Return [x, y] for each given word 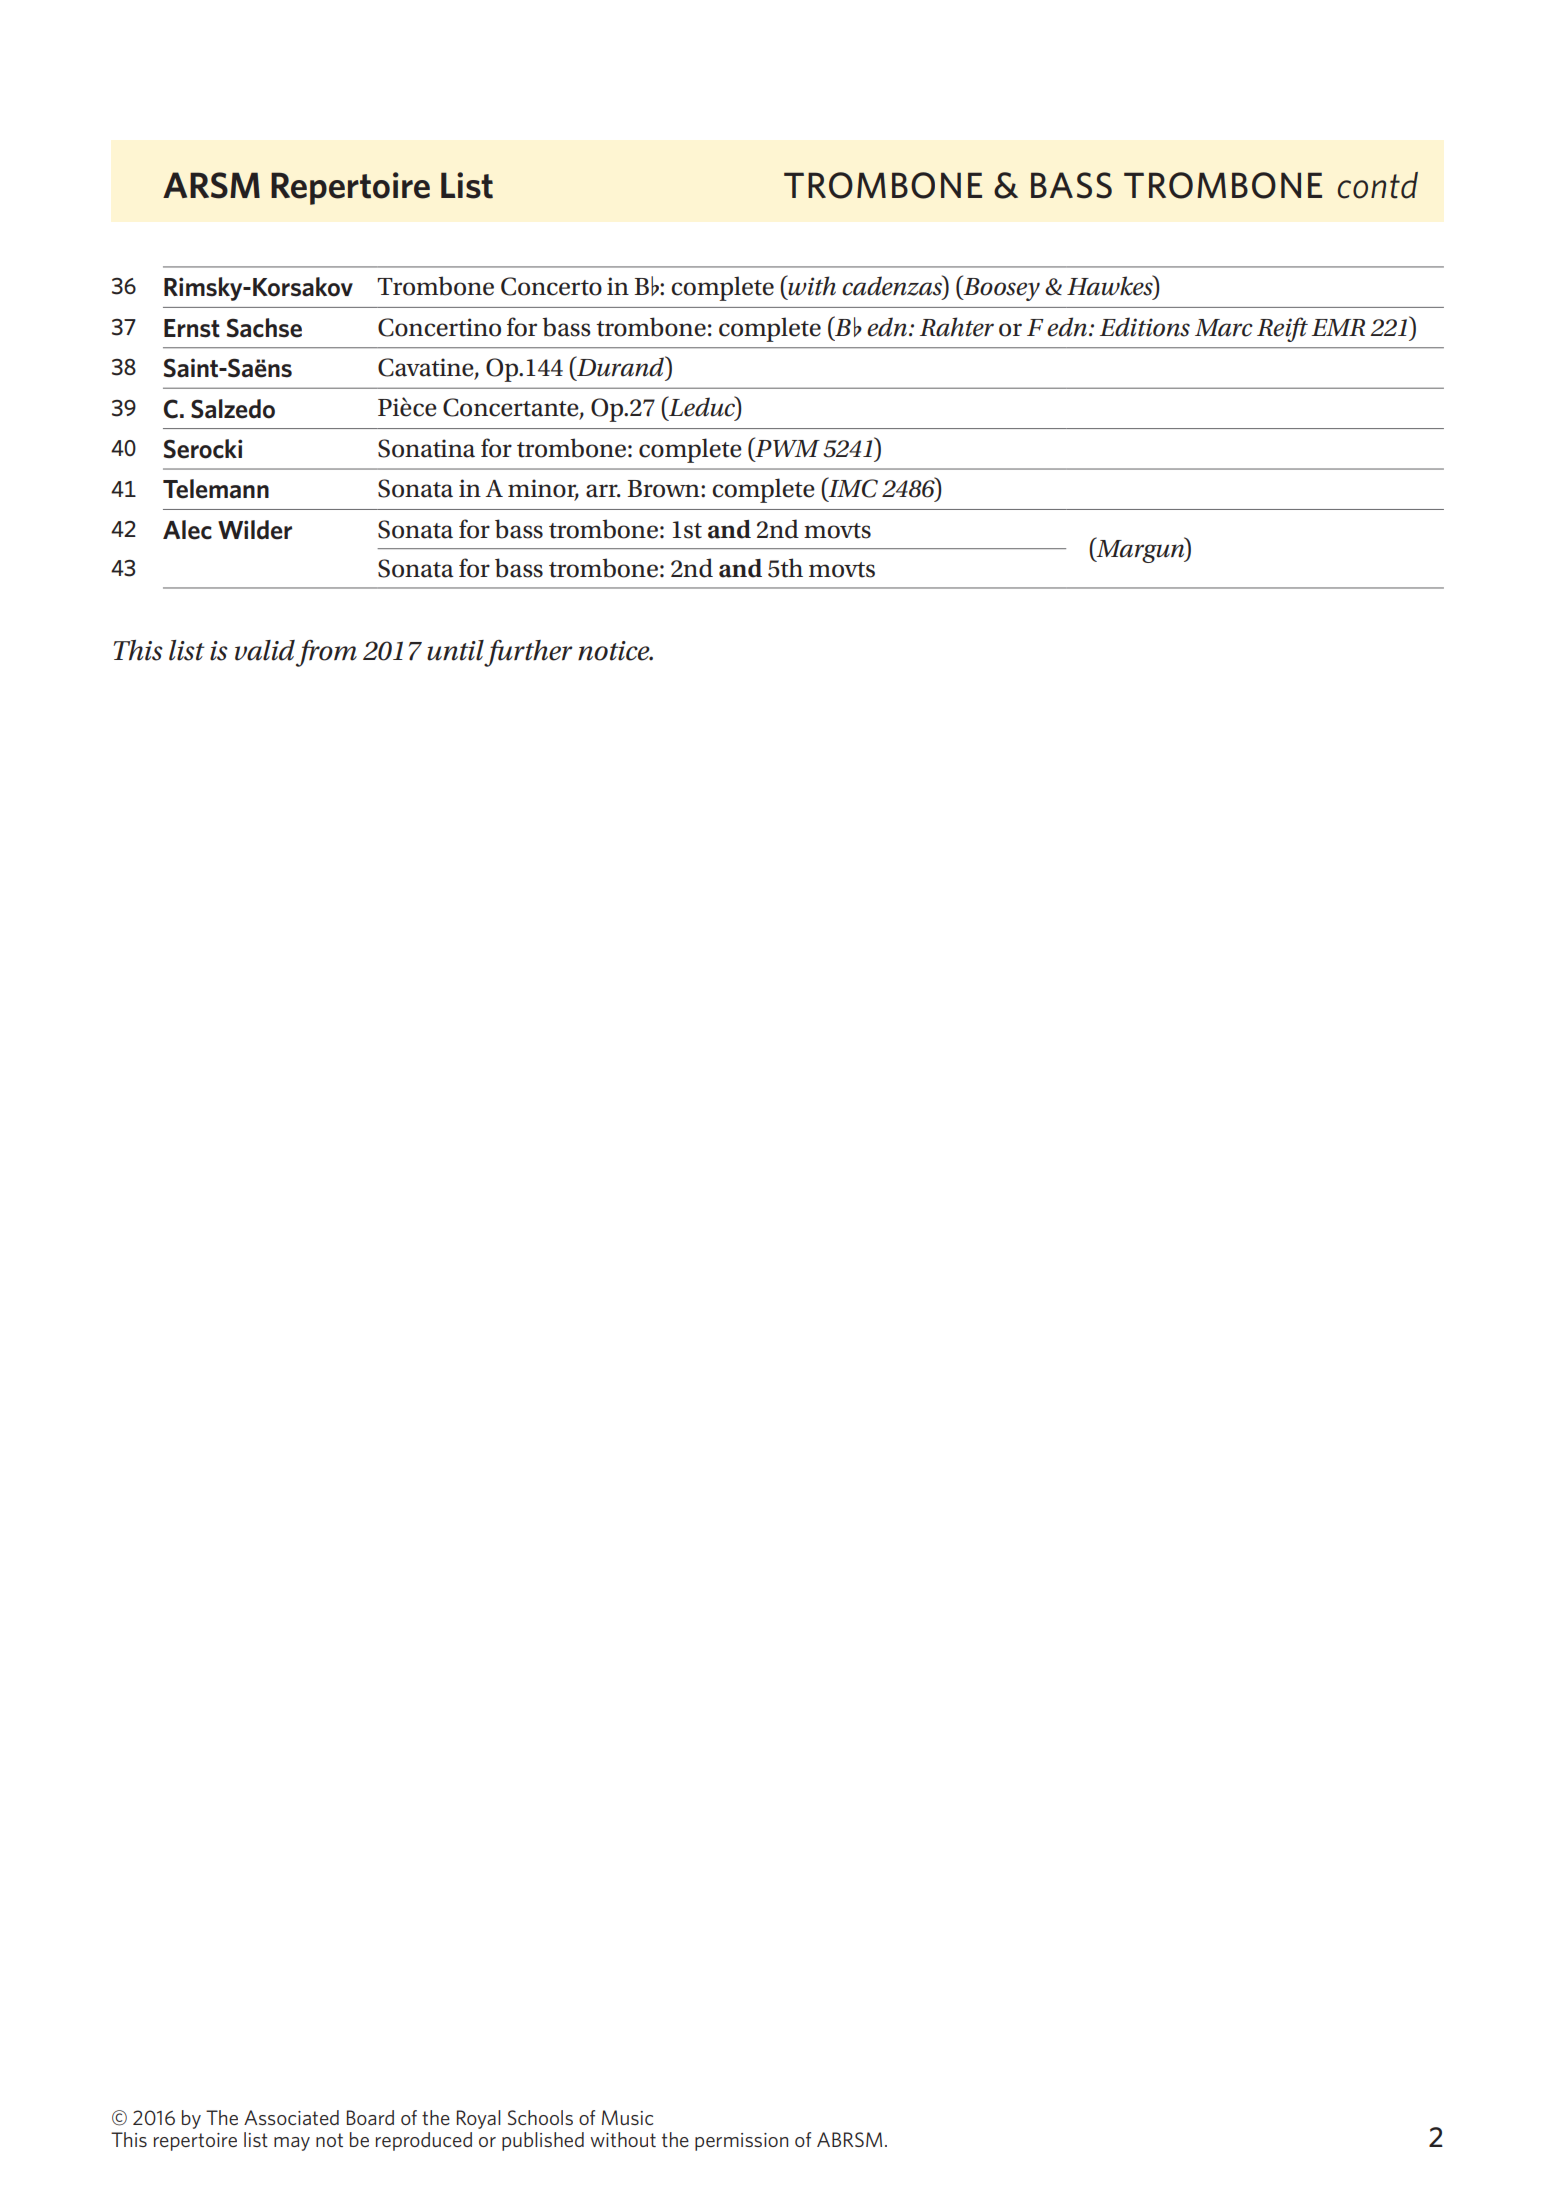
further [528, 653]
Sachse [264, 328]
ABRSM [849, 2139]
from [326, 653]
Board [370, 2117]
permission [741, 2142]
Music [627, 2117]
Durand [621, 366]
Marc [1224, 328]
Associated [291, 2117]
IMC [852, 488]
